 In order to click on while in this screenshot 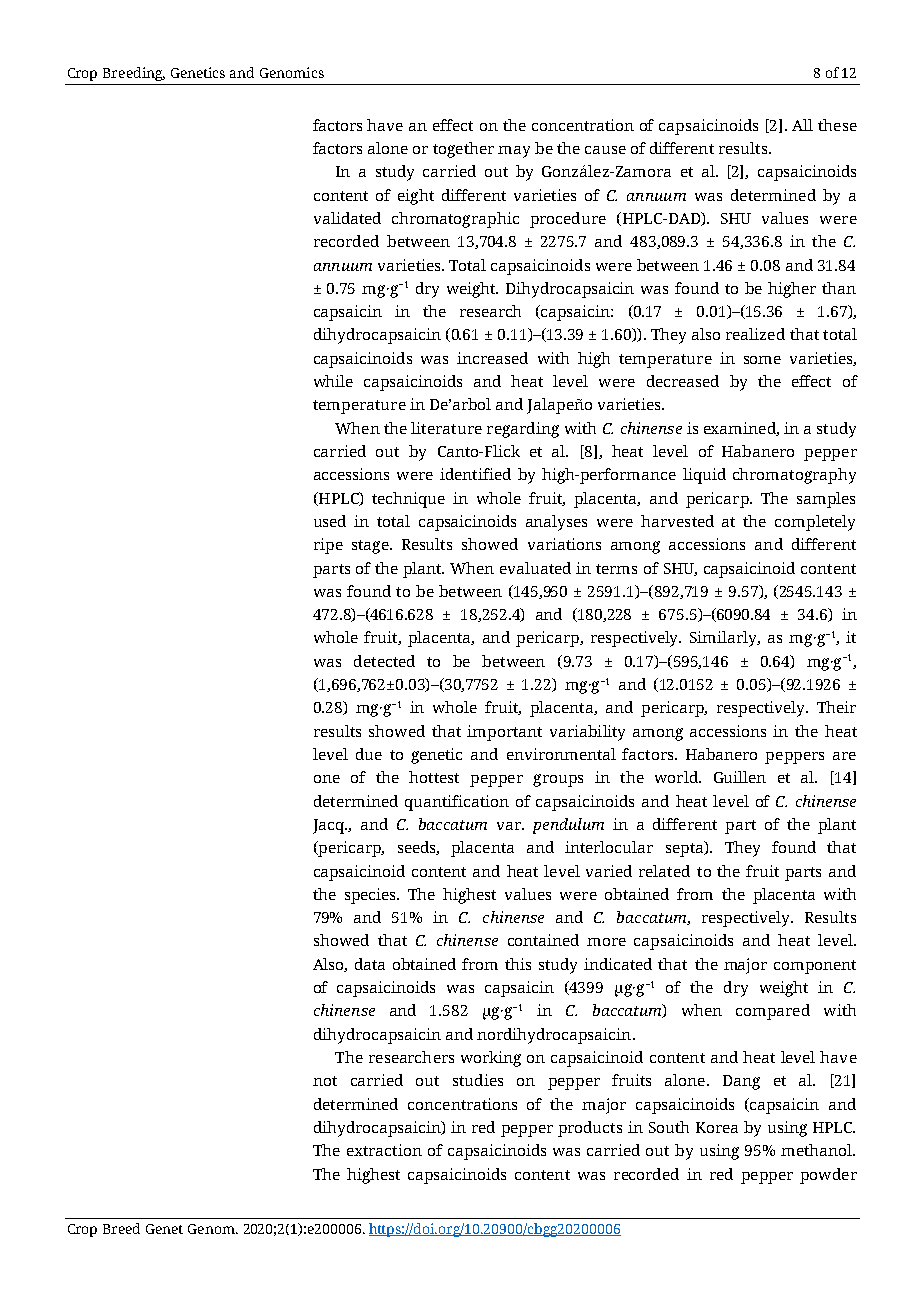, I will do `click(333, 381)`.
